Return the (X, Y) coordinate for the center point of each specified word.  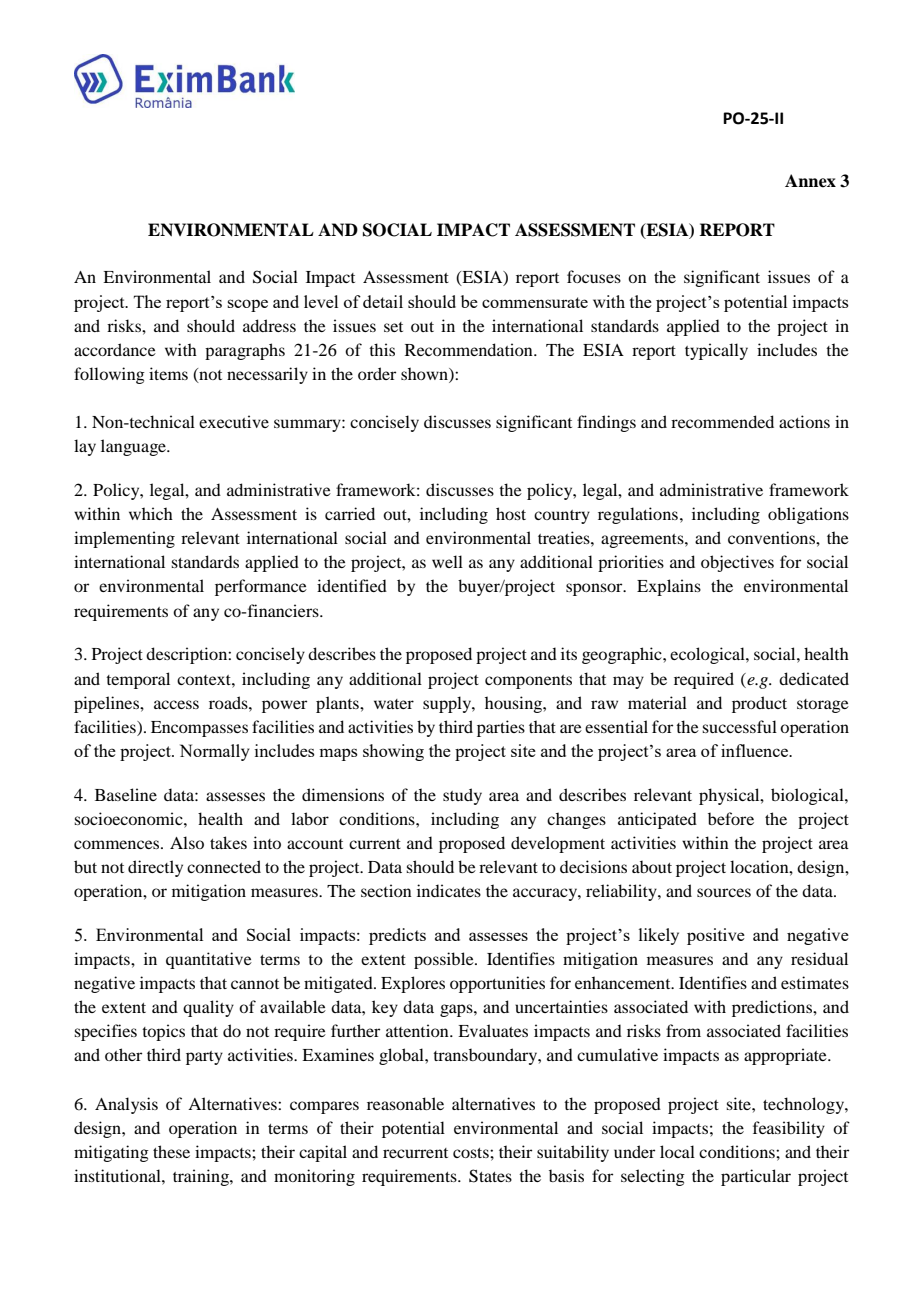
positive (716, 936)
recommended (722, 421)
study (462, 796)
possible (445, 960)
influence (756, 750)
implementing (124, 539)
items (168, 373)
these (171, 1151)
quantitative (209, 960)
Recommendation (470, 349)
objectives (737, 563)
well (447, 561)
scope (247, 305)
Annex (810, 181)
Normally (215, 752)
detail (383, 301)
